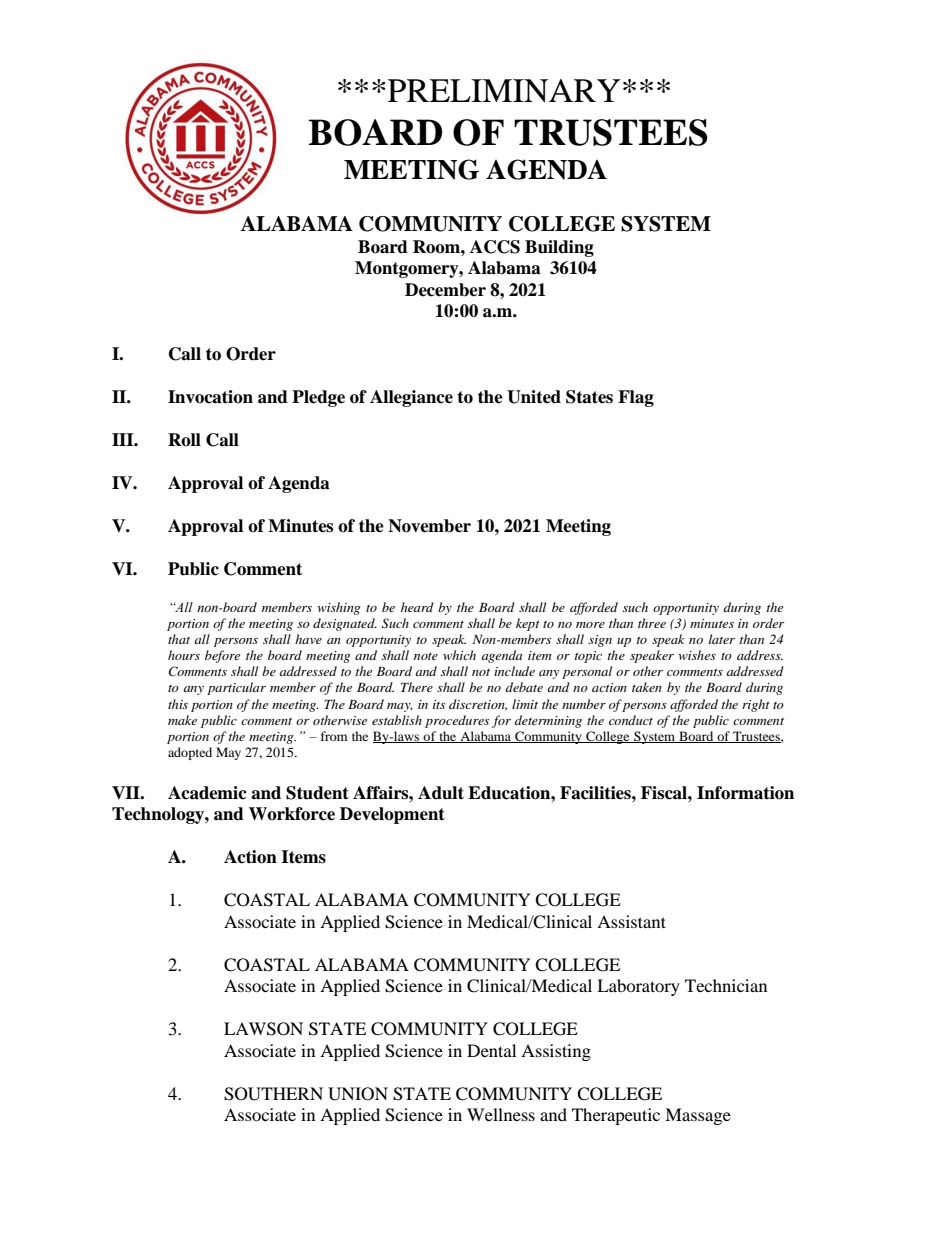 The image size is (952, 1233). Describe the element at coordinates (429, 526) in the image. I see `November` at that location.
